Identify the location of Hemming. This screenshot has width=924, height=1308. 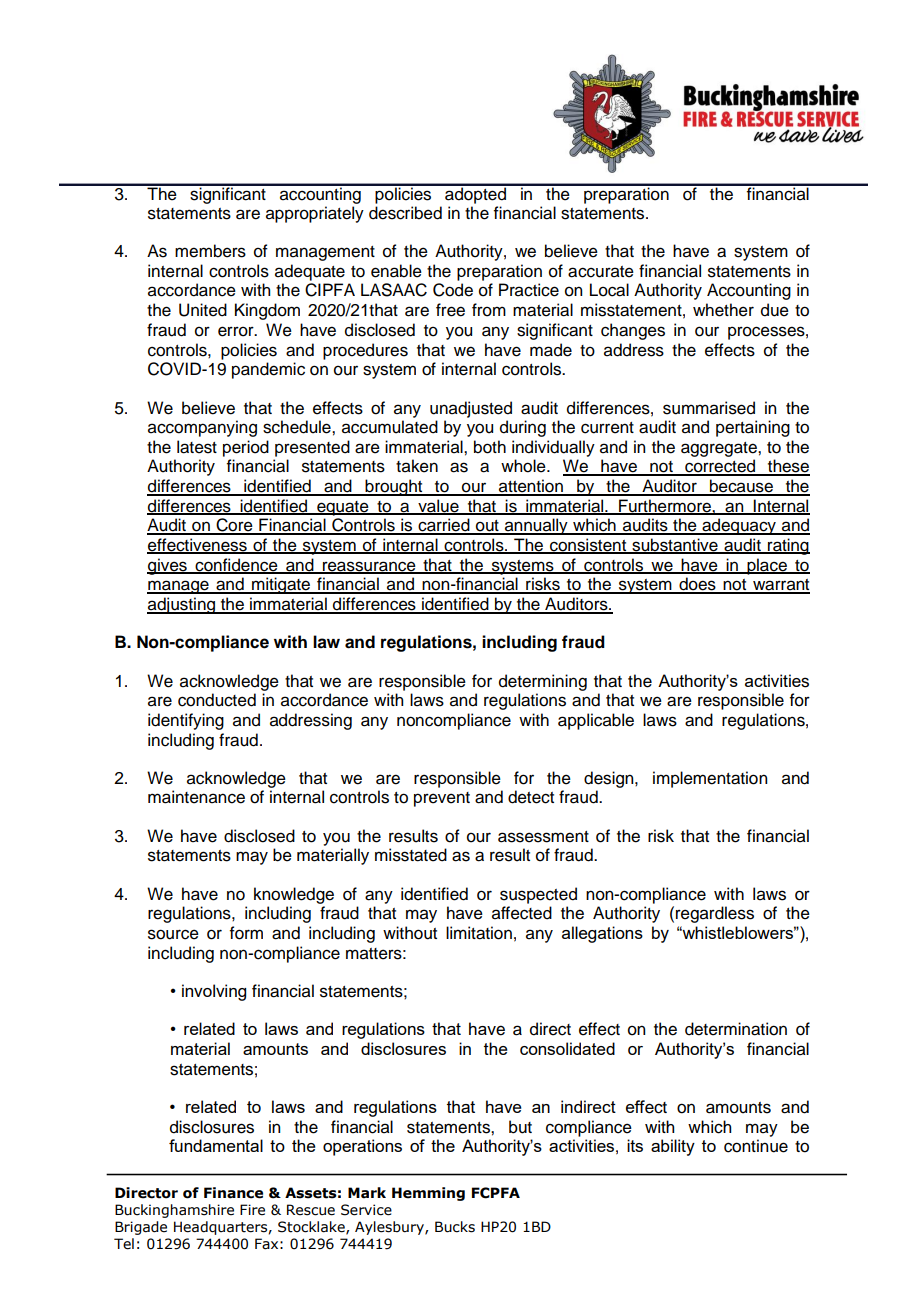
(428, 1194).
